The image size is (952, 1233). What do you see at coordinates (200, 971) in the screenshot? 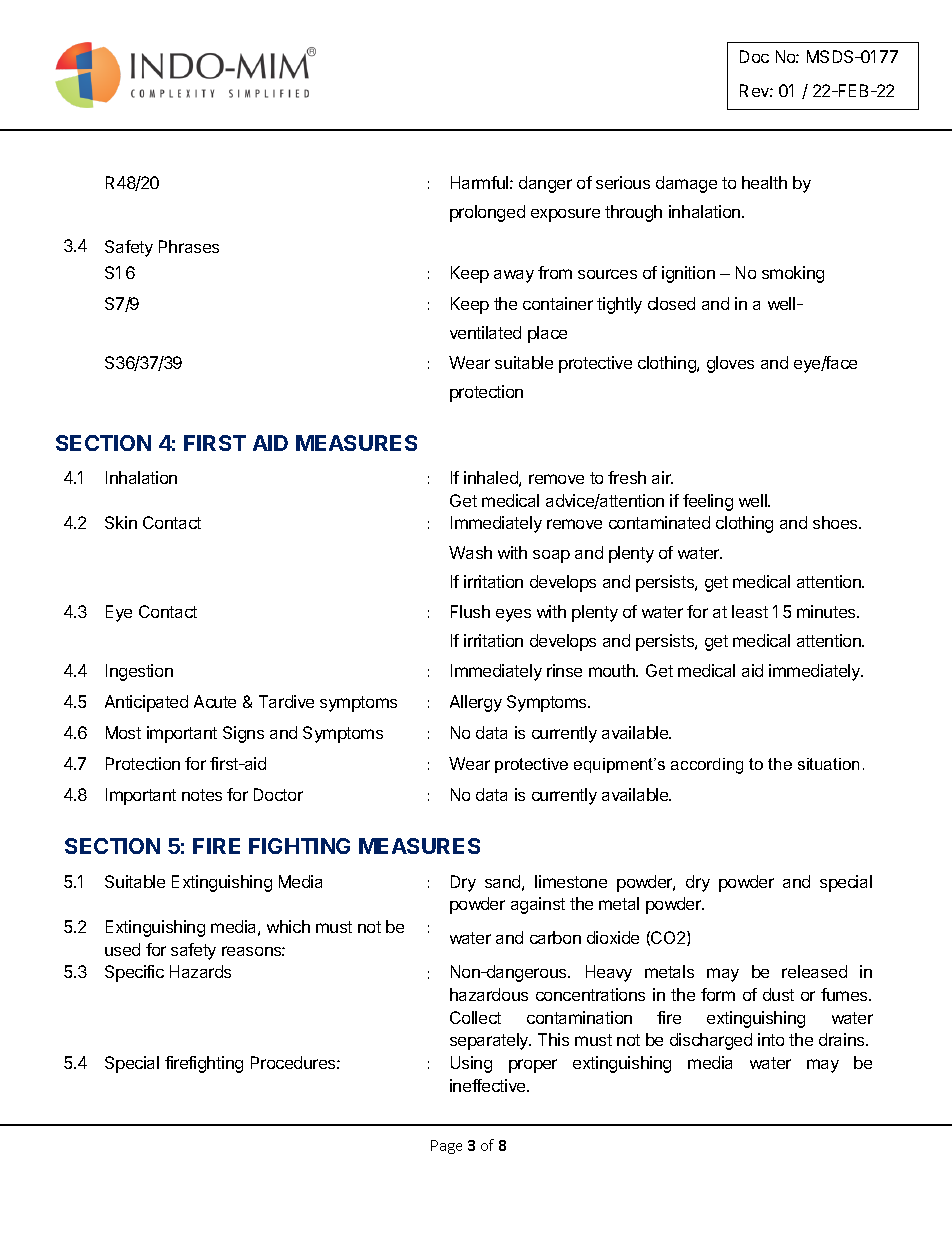
I see `Hazards` at bounding box center [200, 971].
